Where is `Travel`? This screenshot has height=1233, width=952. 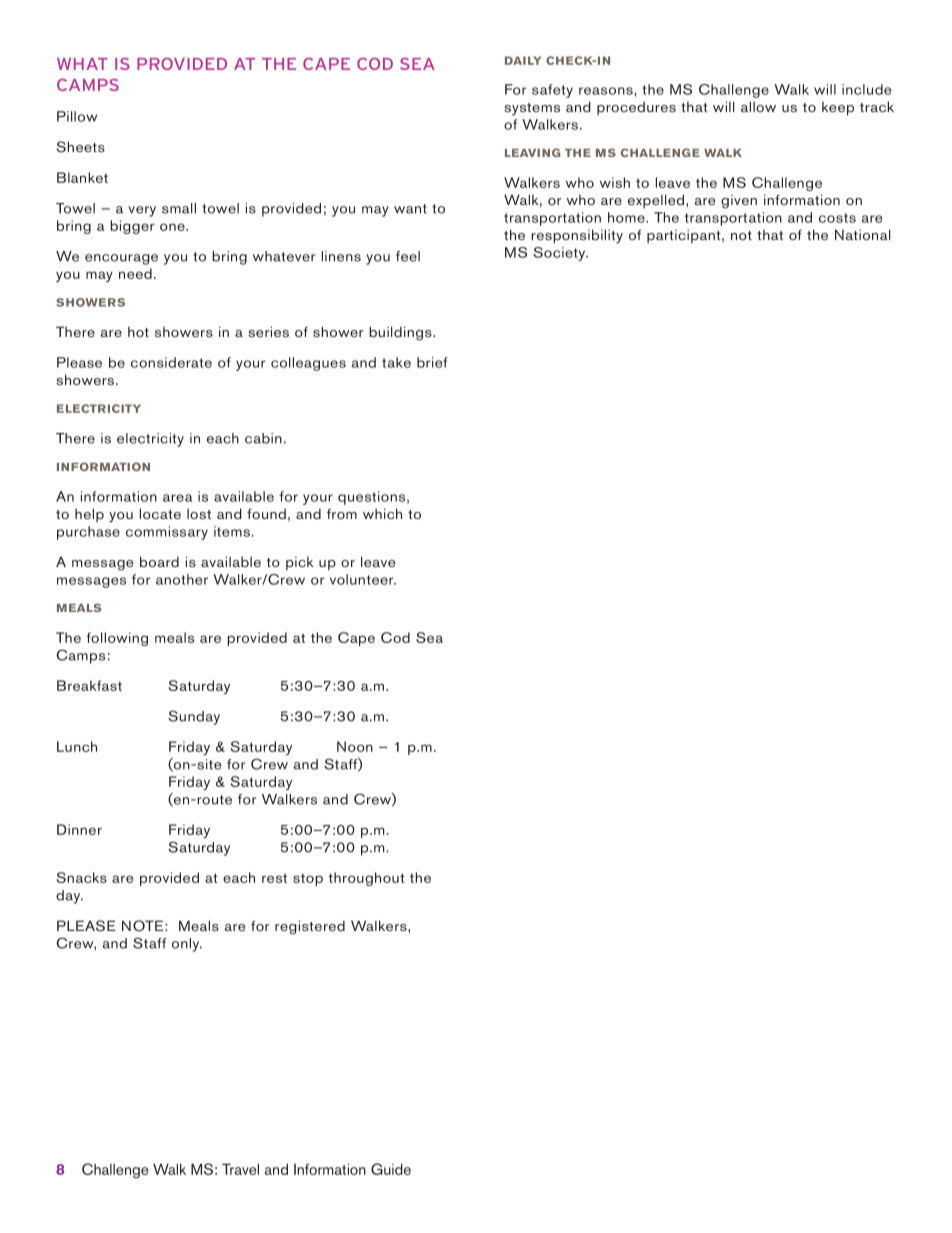
Travel is located at coordinates (240, 1169).
